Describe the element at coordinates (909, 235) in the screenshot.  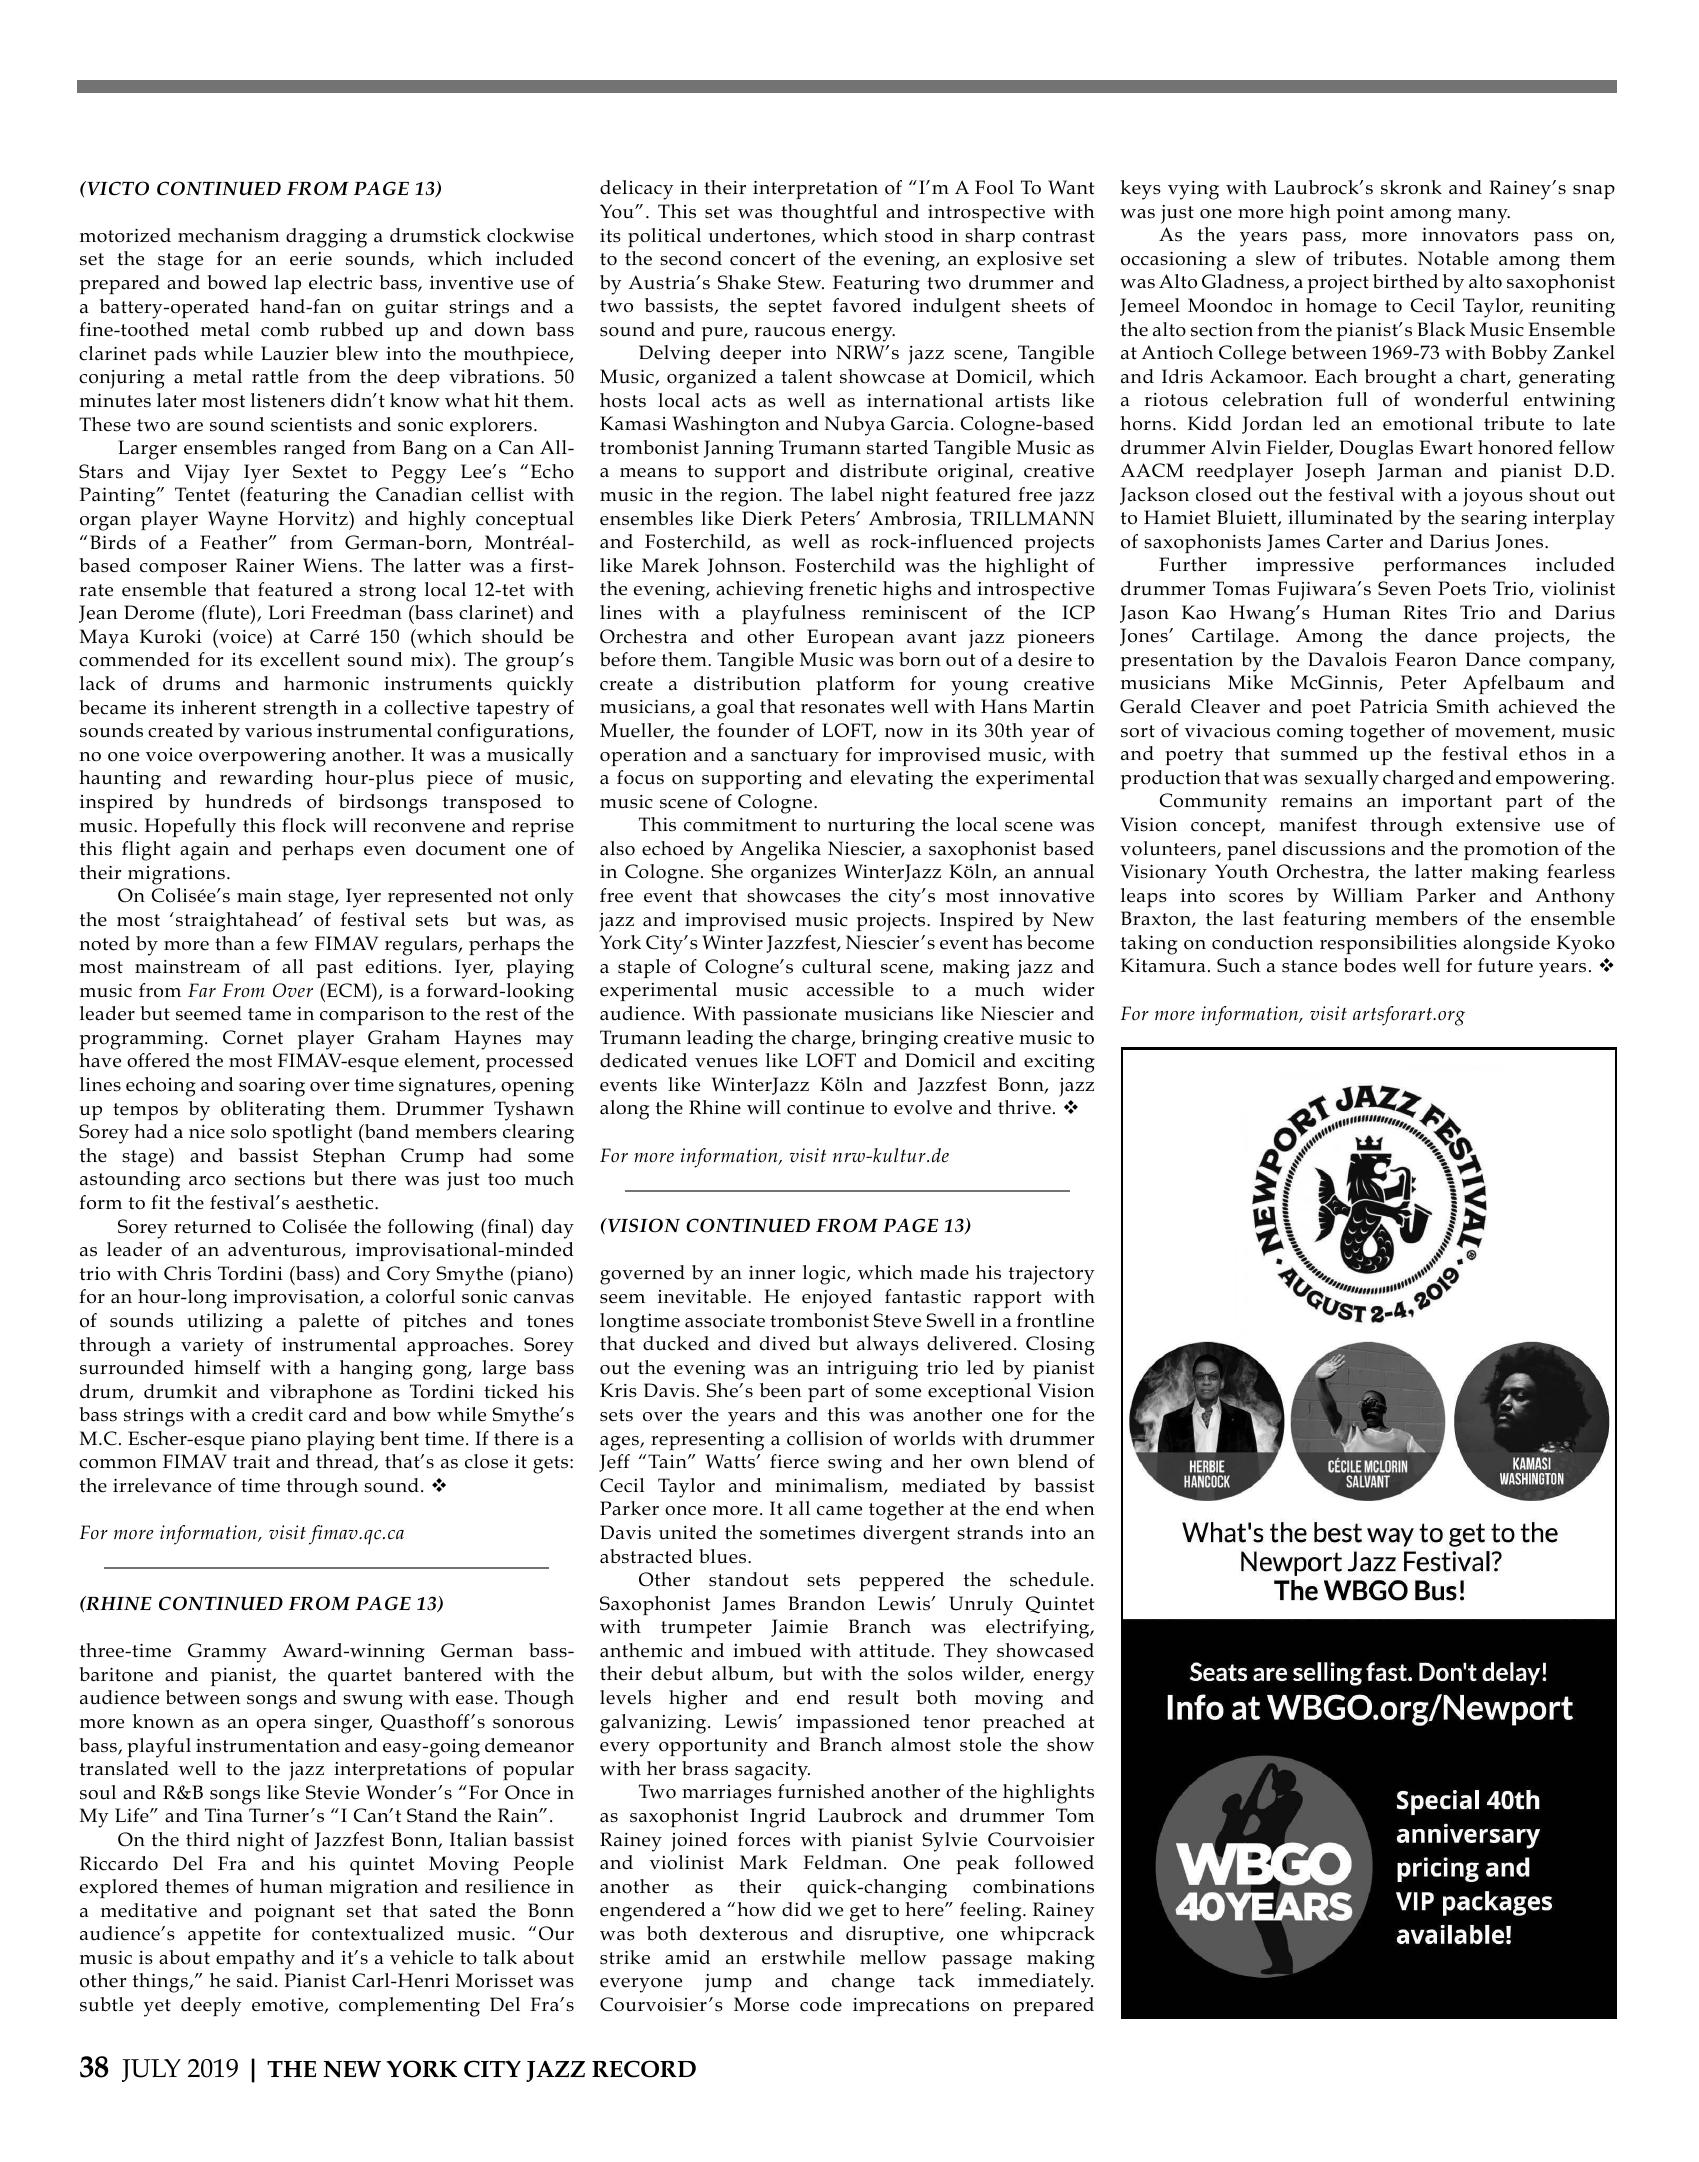
I see `stood` at that location.
